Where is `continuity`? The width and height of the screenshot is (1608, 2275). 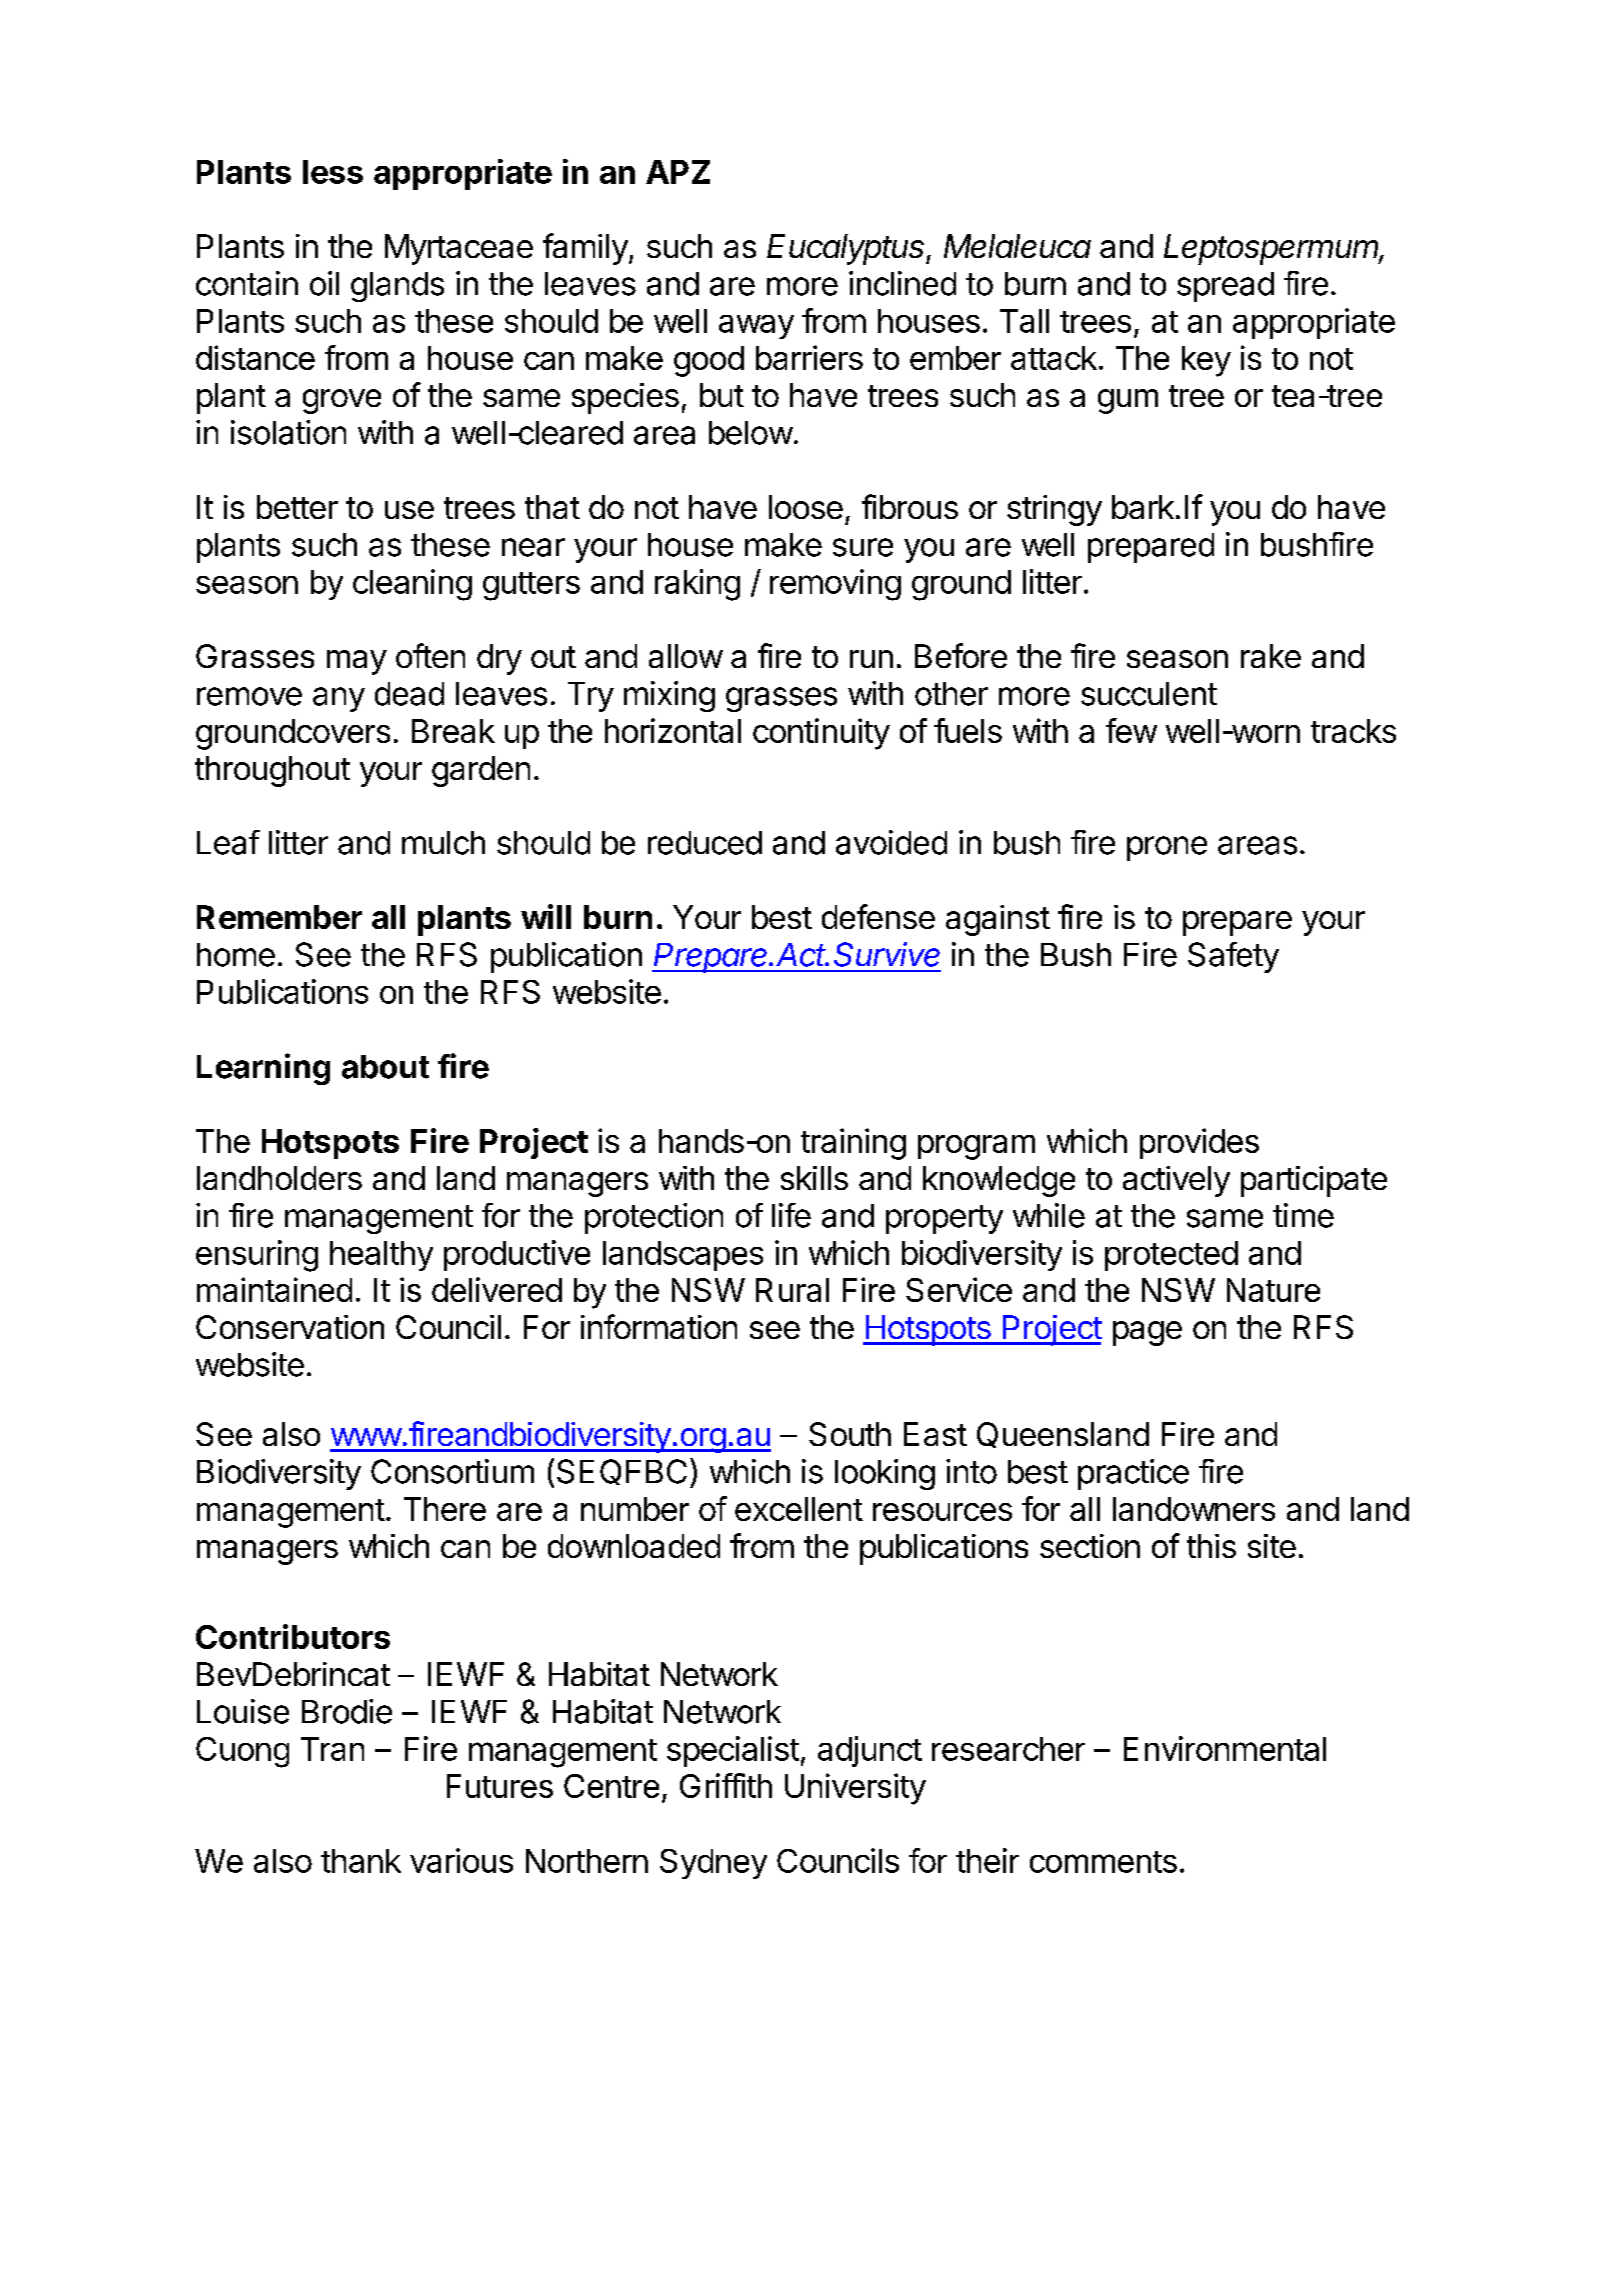 continuity is located at coordinates (821, 734).
